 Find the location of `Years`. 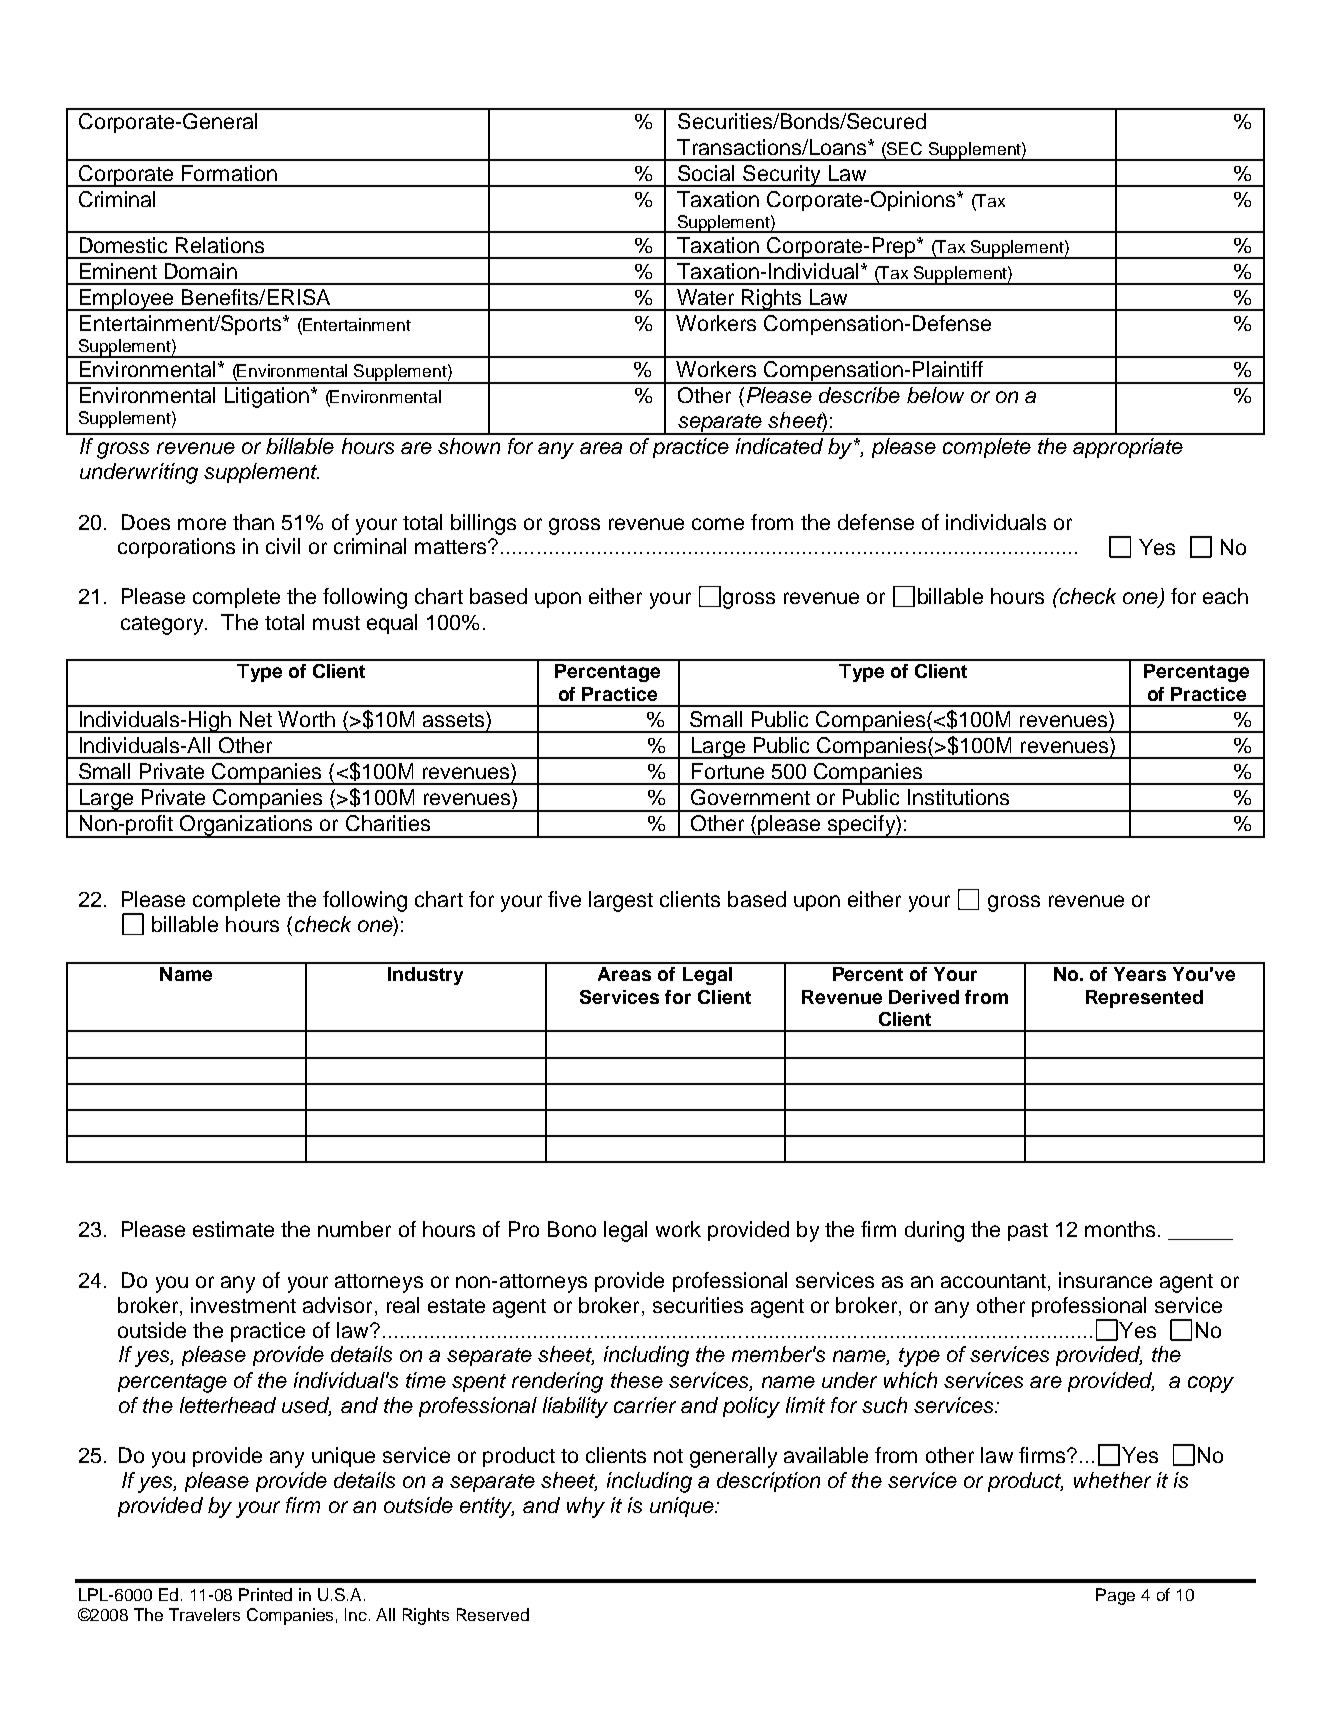

Years is located at coordinates (1140, 974).
